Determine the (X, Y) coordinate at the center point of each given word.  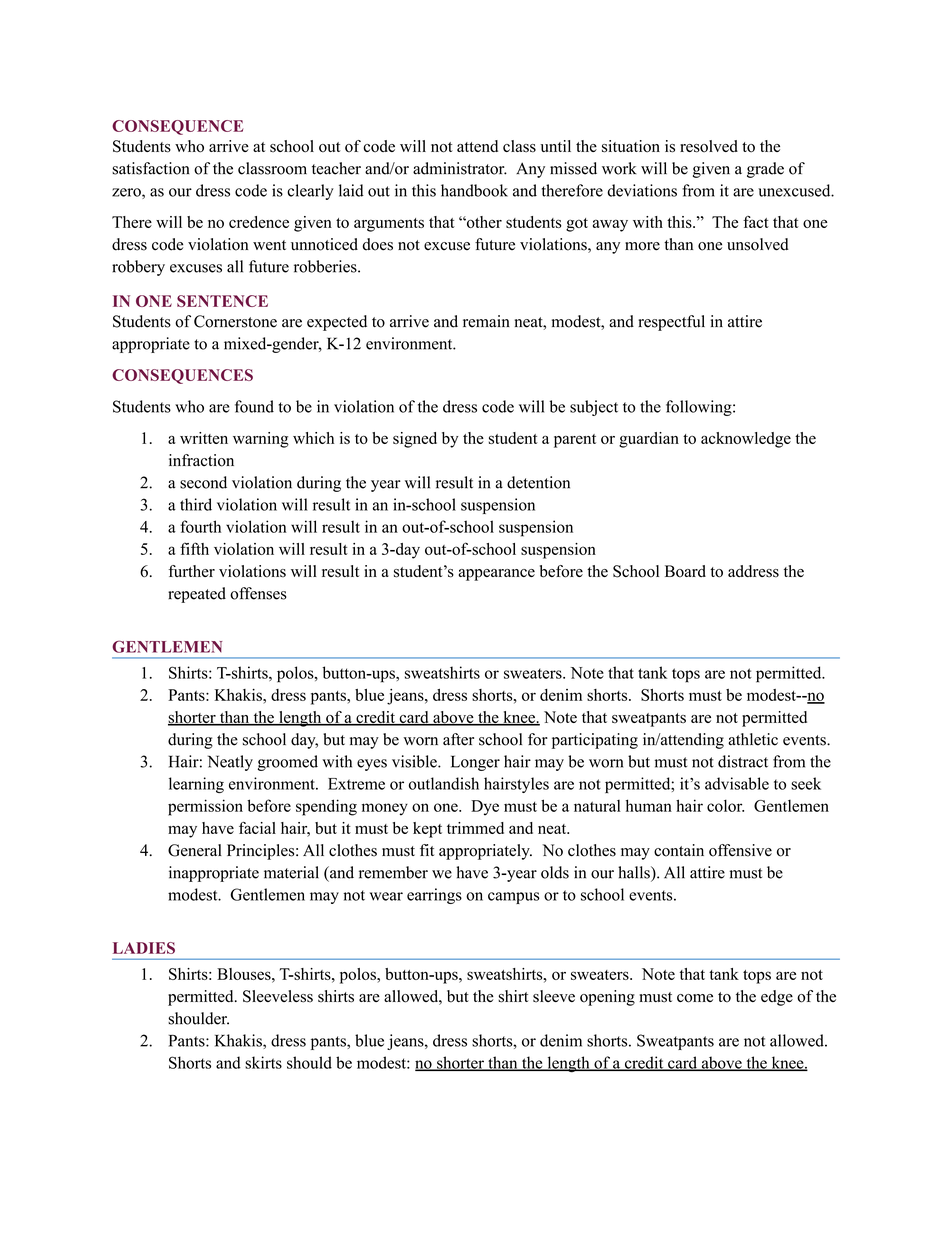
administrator (460, 168)
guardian (649, 440)
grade (765, 170)
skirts (263, 1062)
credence (259, 222)
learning (196, 785)
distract (743, 761)
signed (415, 440)
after (458, 739)
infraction (201, 460)
